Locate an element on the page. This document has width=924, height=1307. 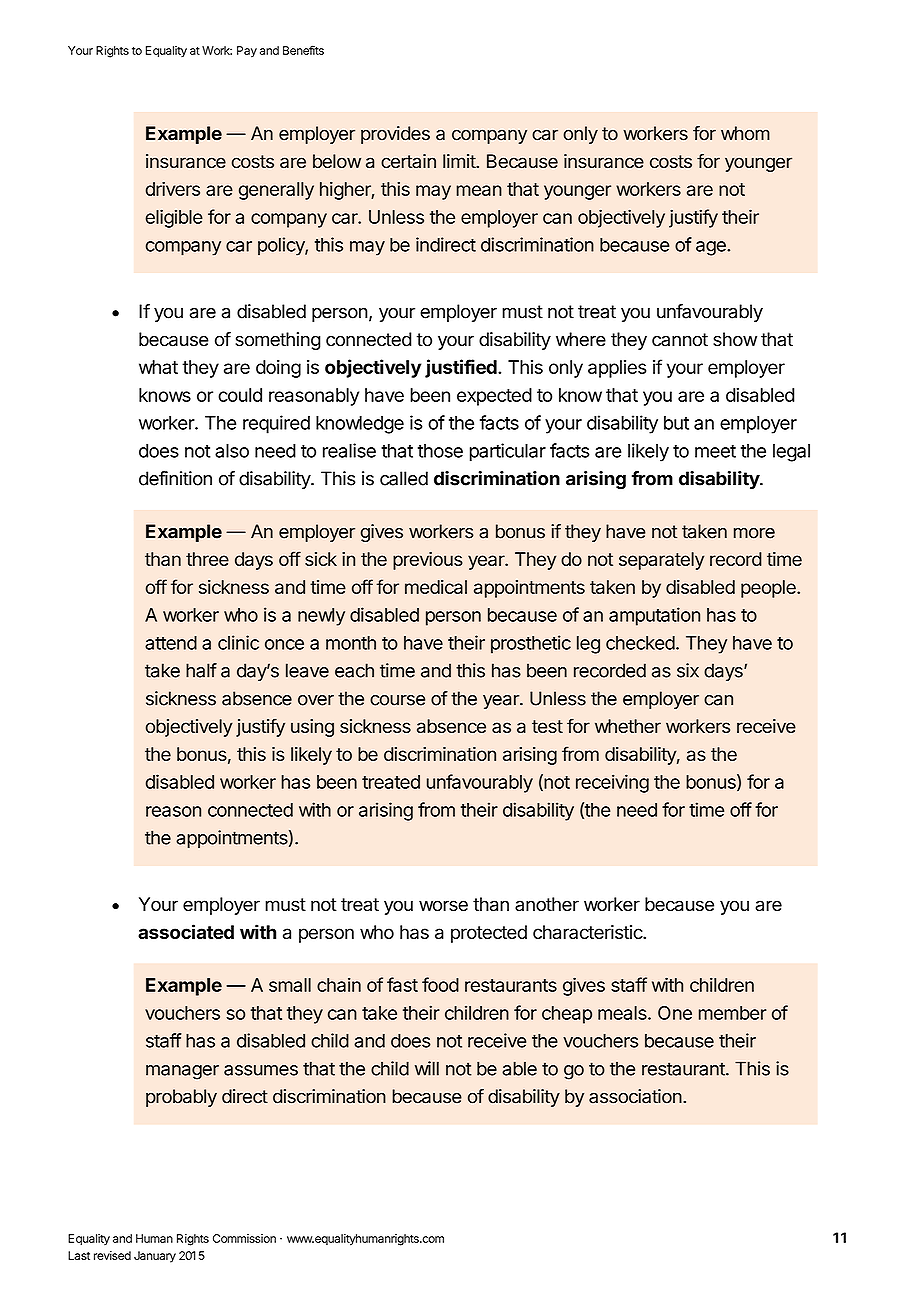
provides is located at coordinates (395, 135).
